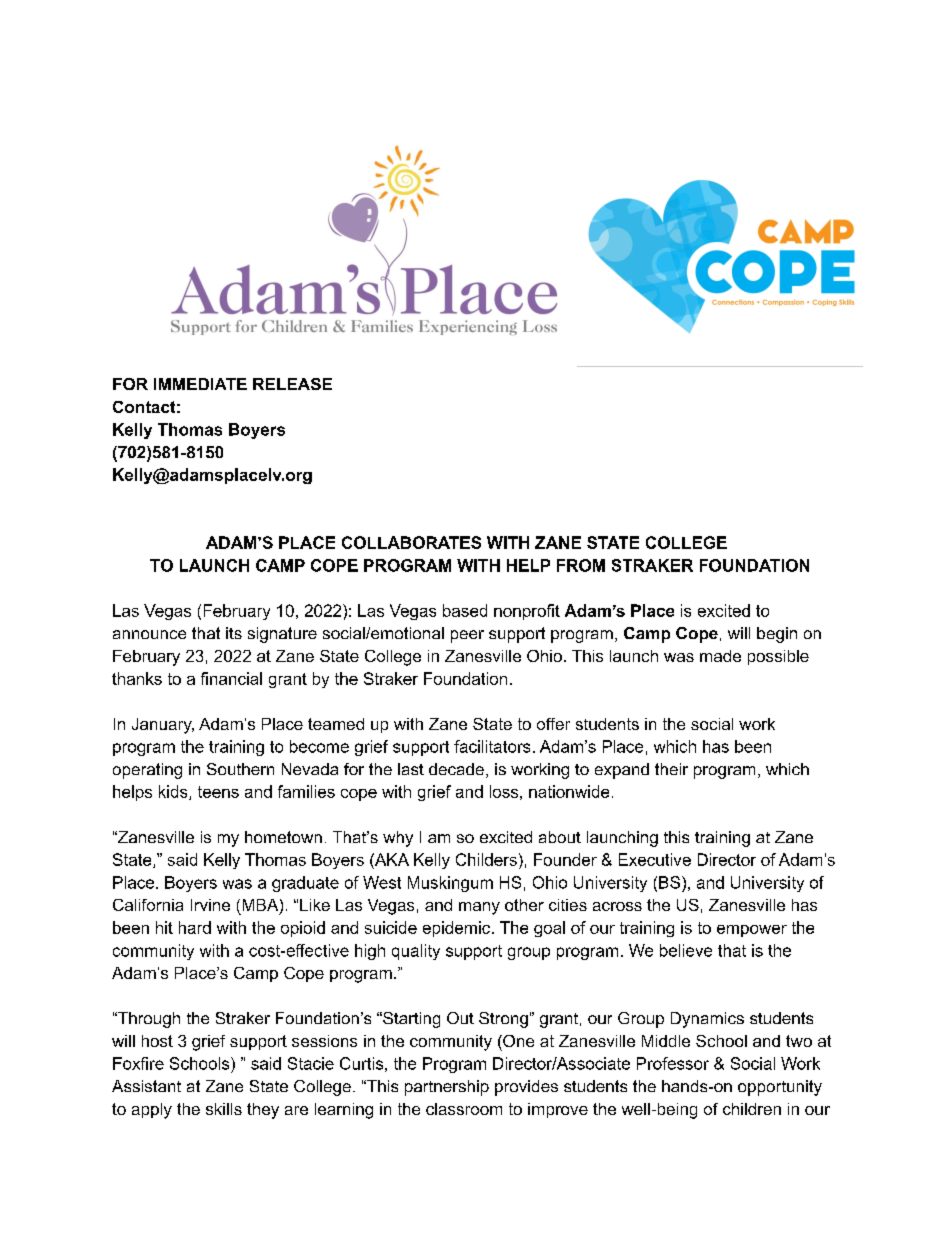 The width and height of the screenshot is (952, 1233). What do you see at coordinates (581, 565) in the screenshot?
I see `FROM` at bounding box center [581, 565].
